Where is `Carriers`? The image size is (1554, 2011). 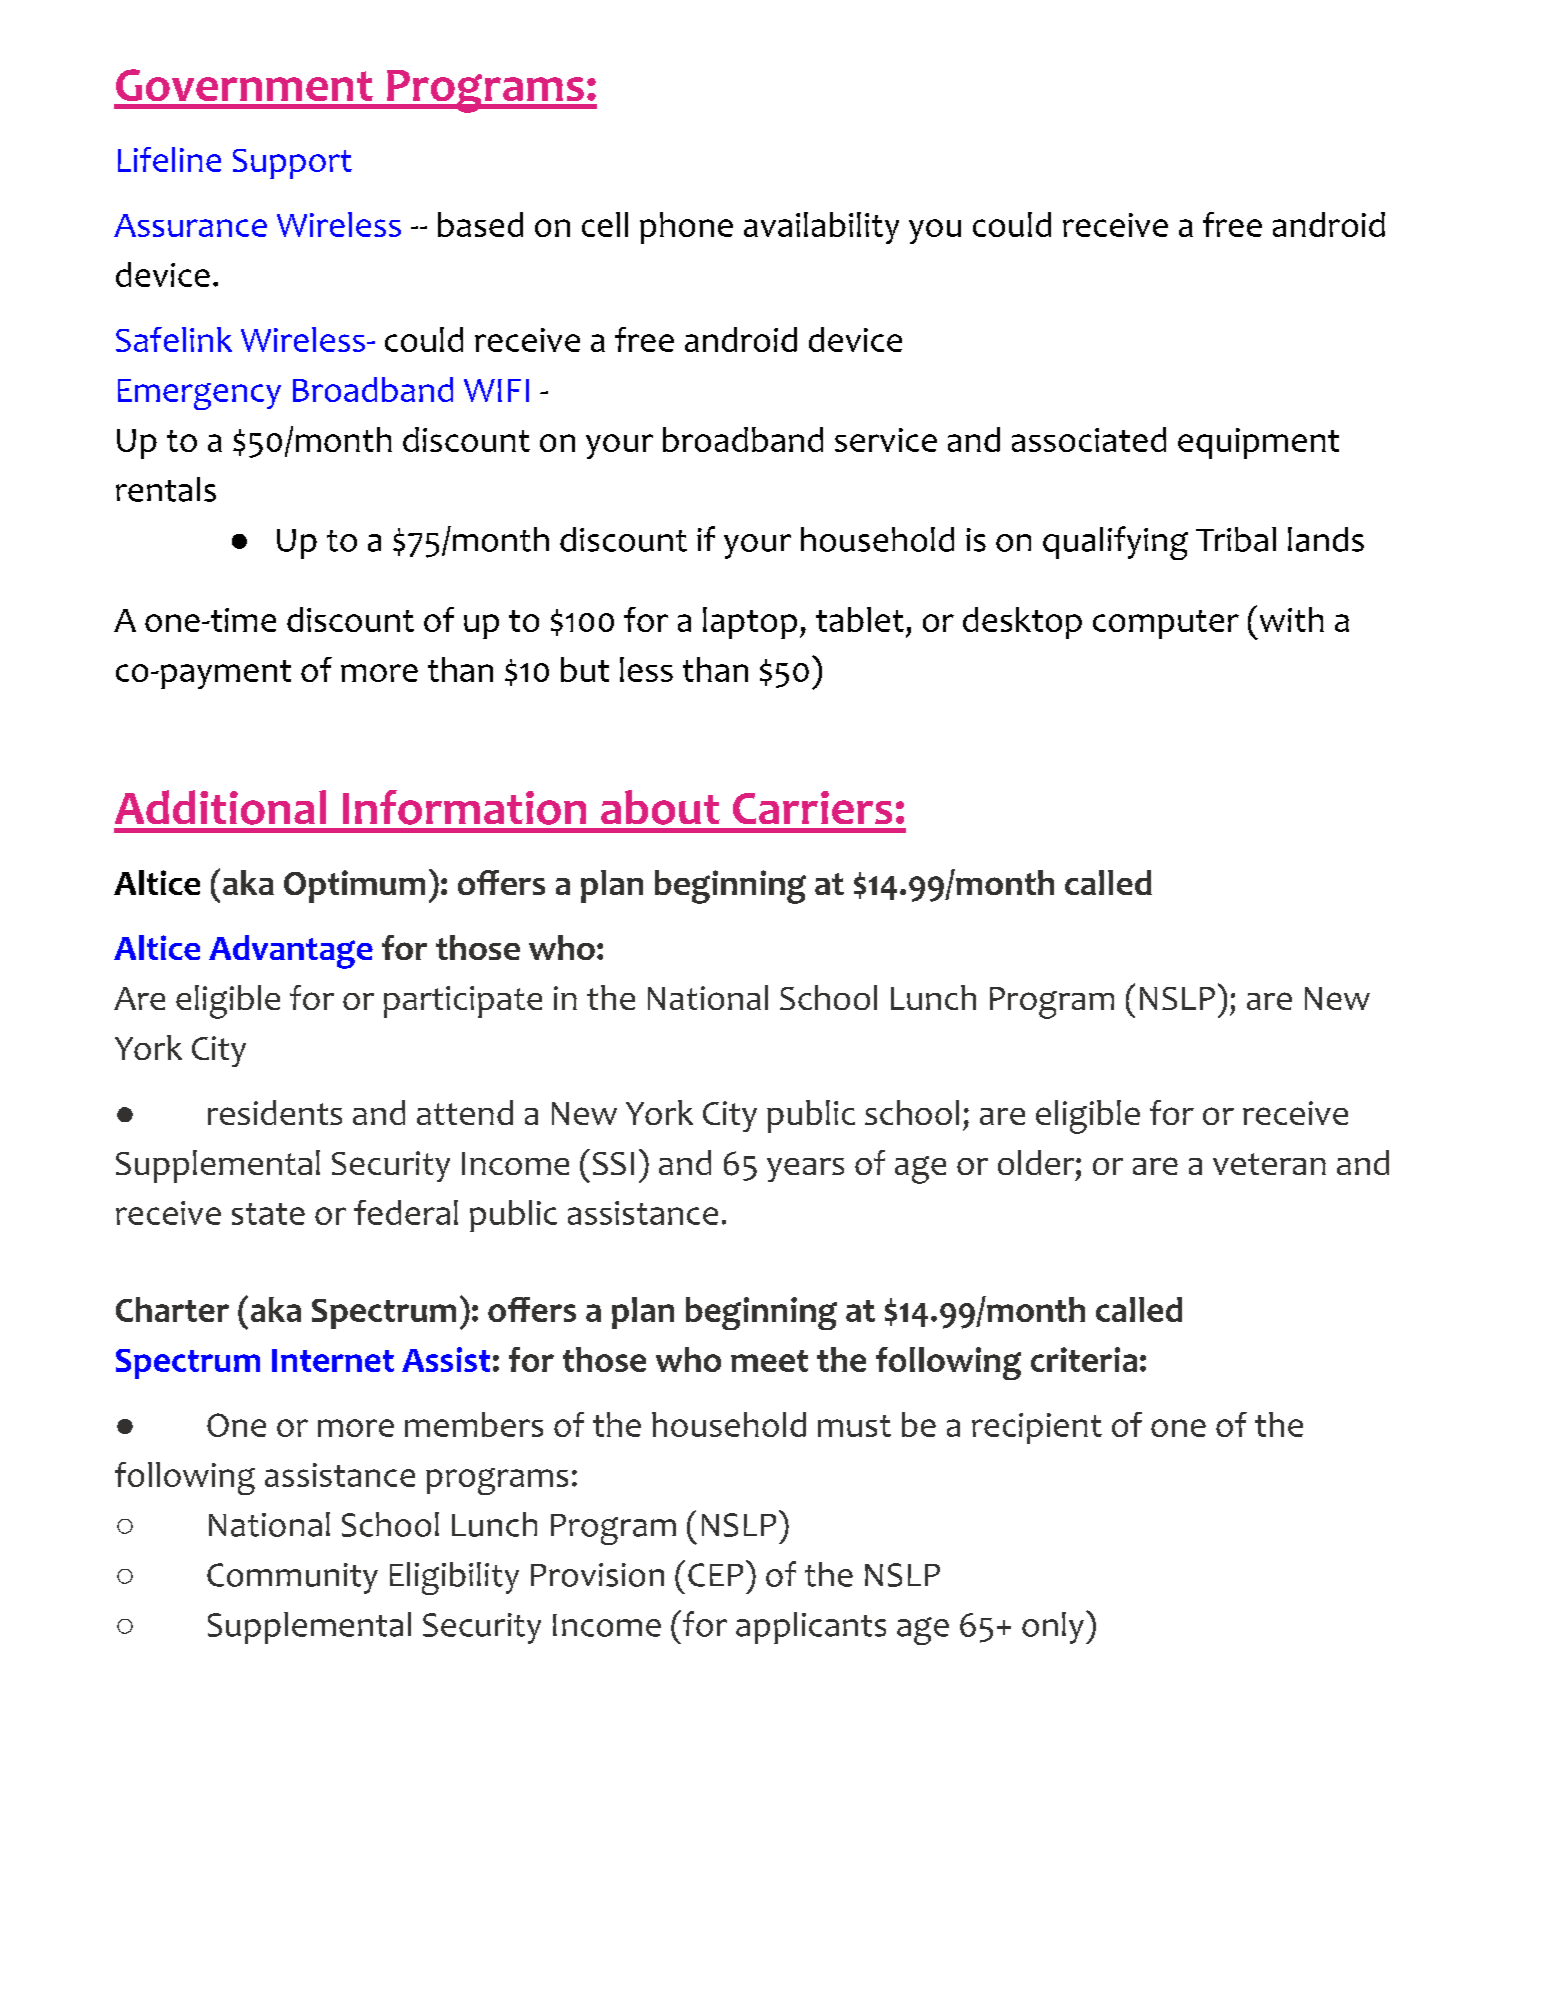 Carriers is located at coordinates (812, 807).
